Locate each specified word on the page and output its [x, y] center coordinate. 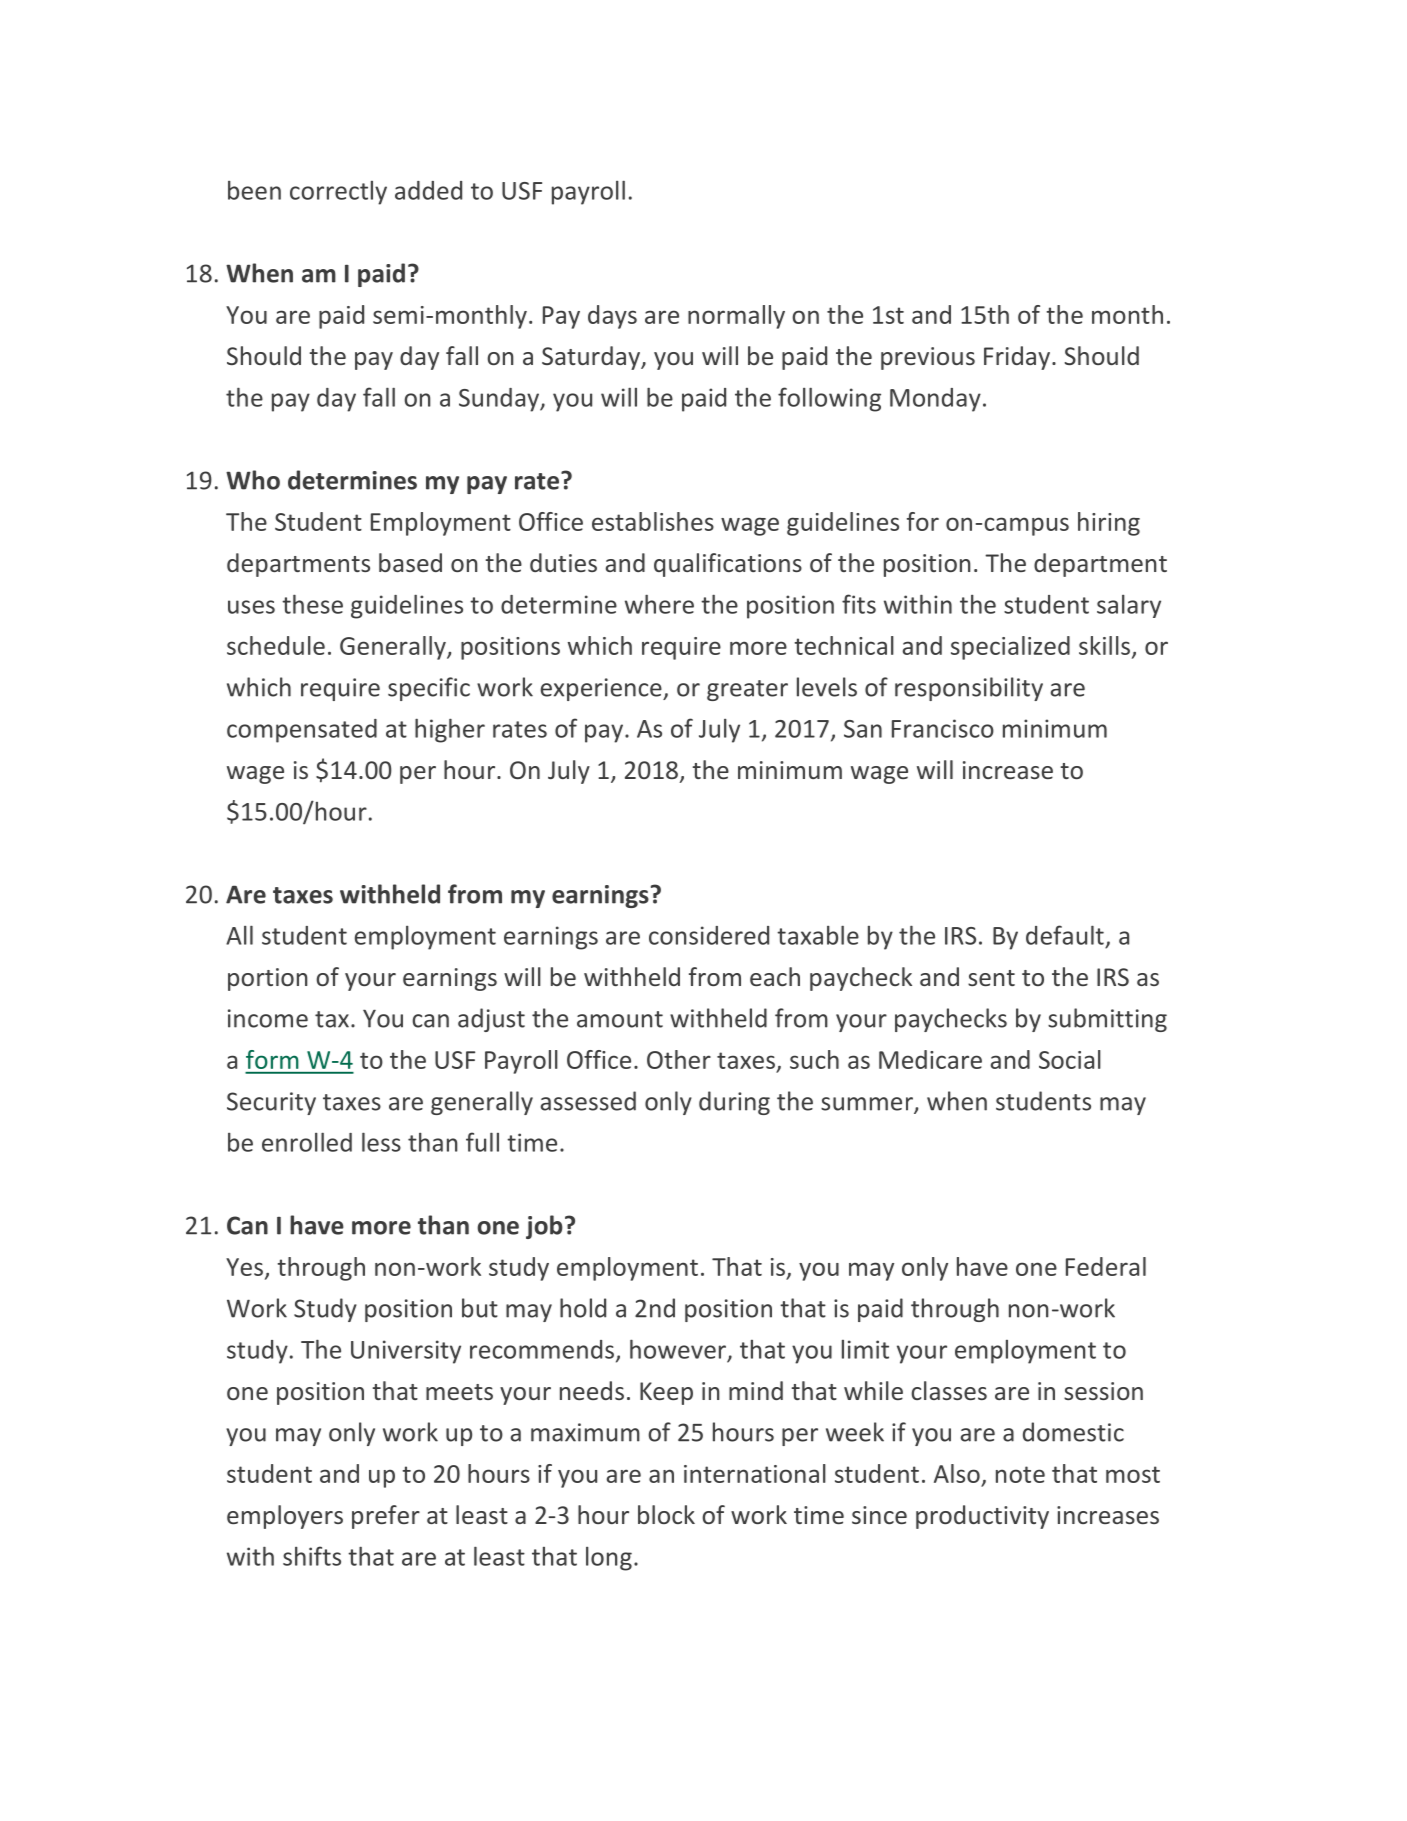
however [678, 1349]
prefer [386, 1517]
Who [253, 480]
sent [991, 978]
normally [736, 317]
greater [747, 690]
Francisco [943, 728]
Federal [1106, 1266]
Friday [1018, 358]
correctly [338, 193]
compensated [302, 731]
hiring [1109, 524]
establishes [653, 521]
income [268, 1018]
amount [620, 1019]
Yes [244, 1267]
